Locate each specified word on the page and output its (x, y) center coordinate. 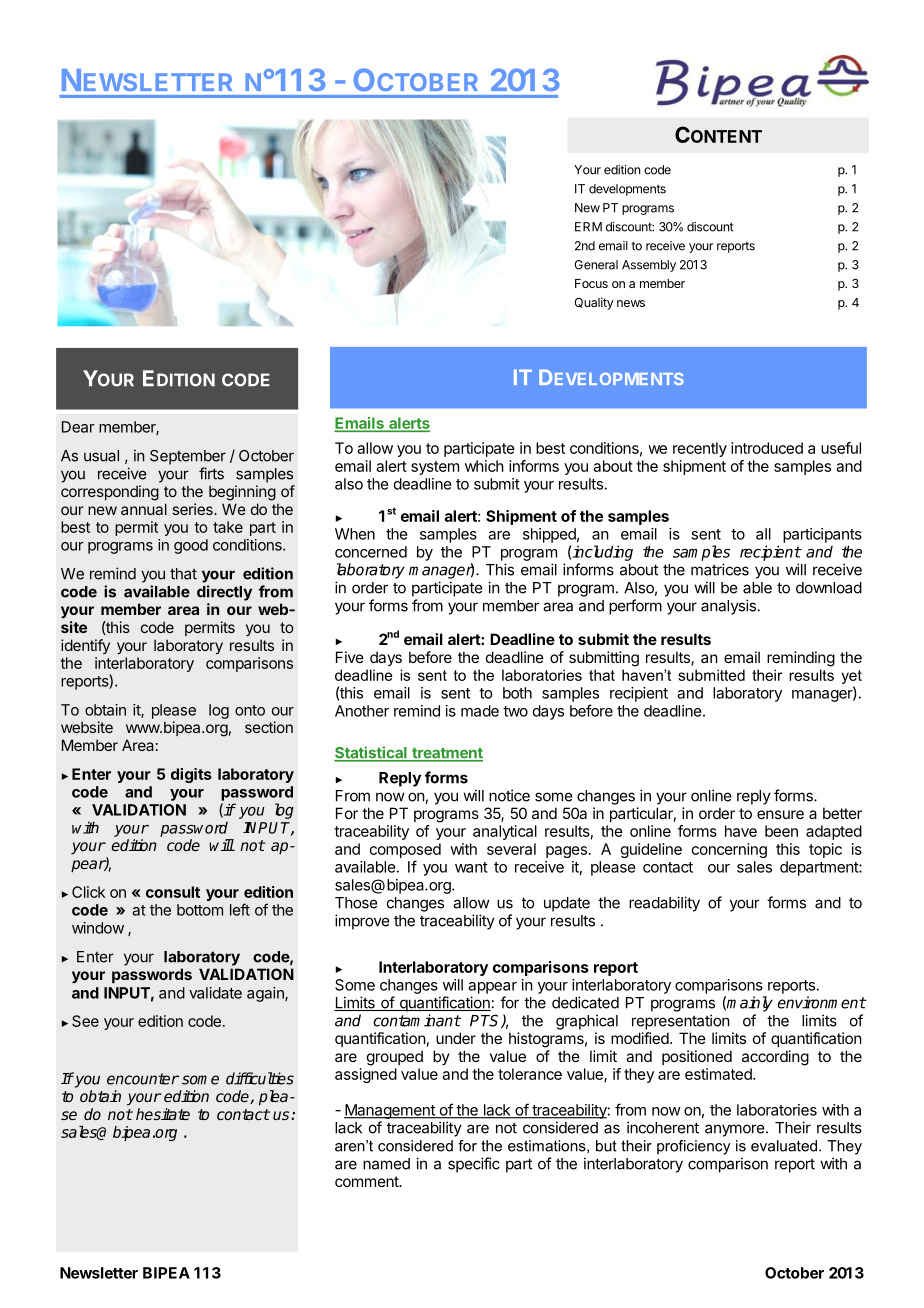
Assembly (649, 266)
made (480, 711)
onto (250, 710)
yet (851, 677)
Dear (78, 427)
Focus (591, 283)
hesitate (163, 1114)
